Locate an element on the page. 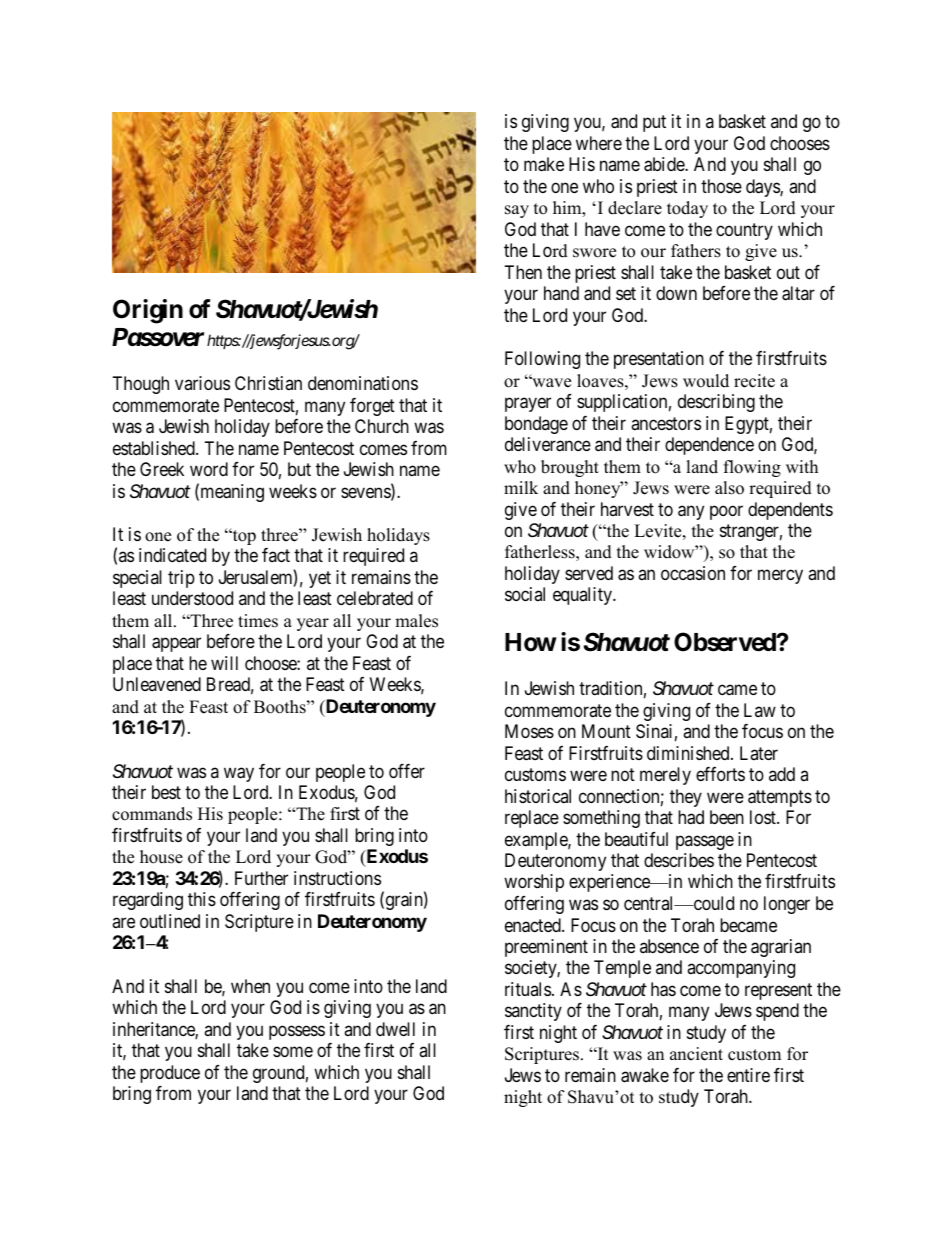  produce is located at coordinates (170, 1074).
